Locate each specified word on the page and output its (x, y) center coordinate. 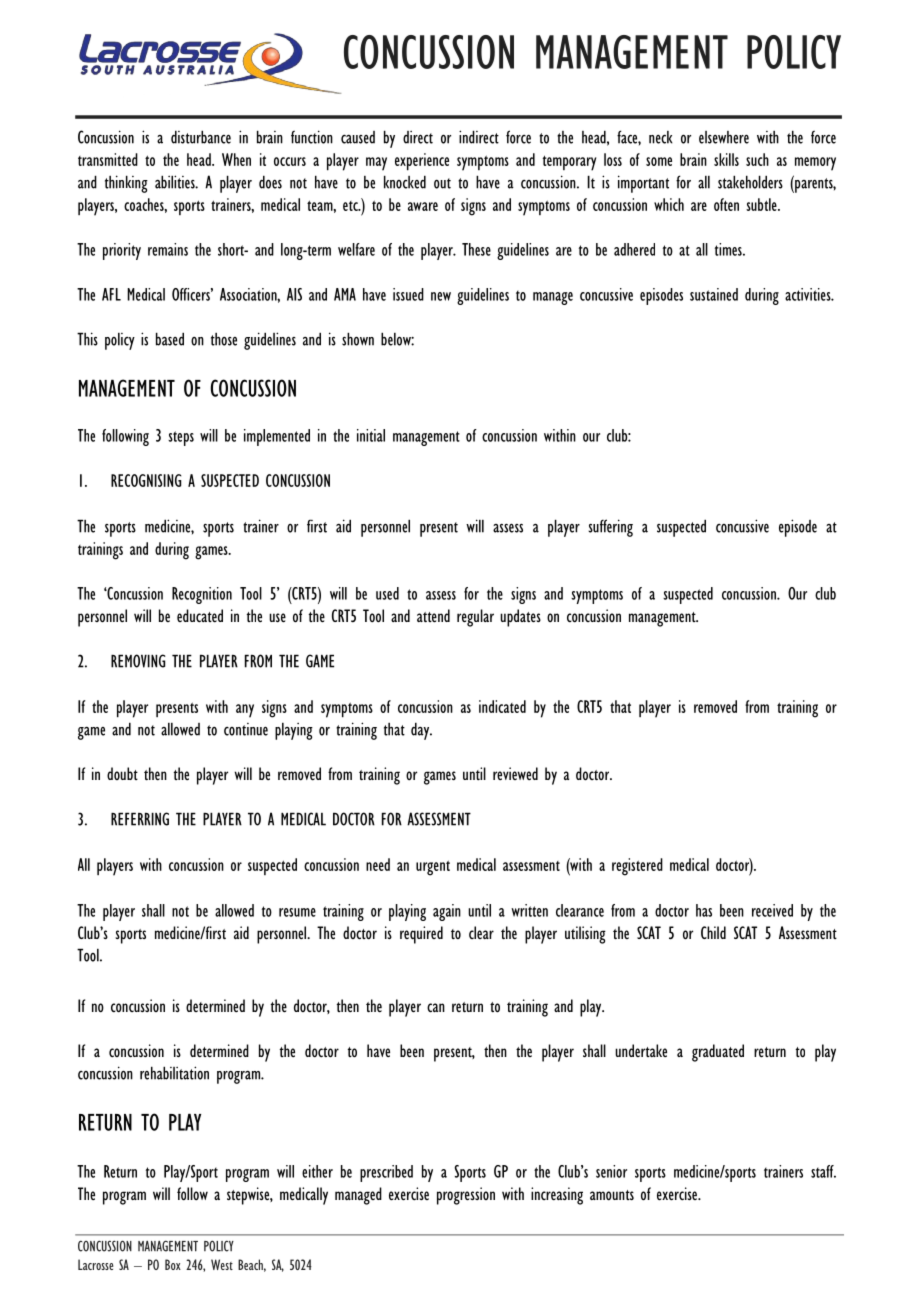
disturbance (201, 137)
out (442, 183)
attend (433, 616)
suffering (610, 528)
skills (726, 159)
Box (173, 1264)
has (704, 910)
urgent (433, 868)
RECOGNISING (146, 480)
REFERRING (140, 819)
